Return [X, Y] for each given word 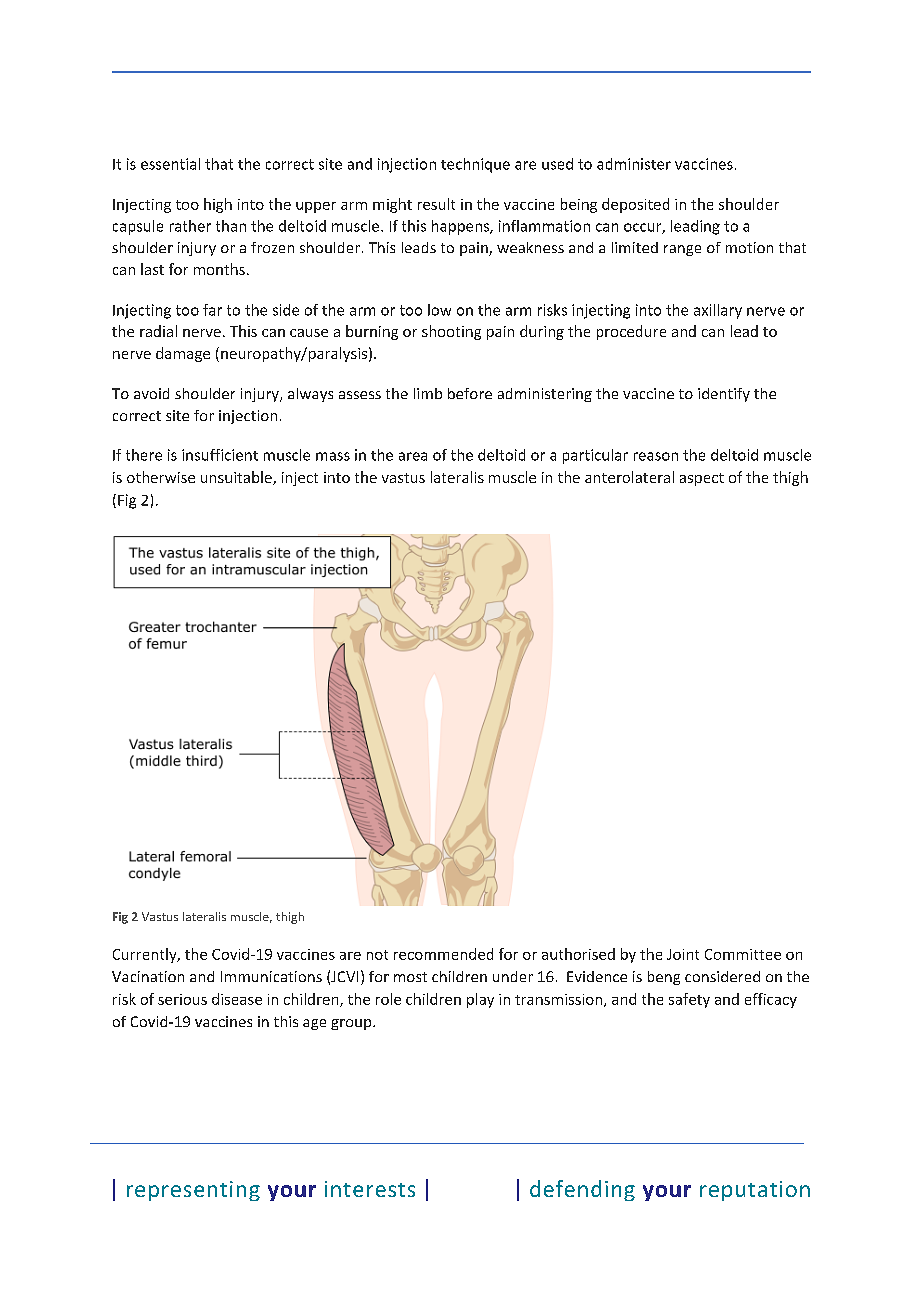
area [413, 456]
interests [370, 1189]
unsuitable [237, 478]
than [231, 226]
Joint [683, 954]
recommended [443, 954]
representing [193, 1191]
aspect [702, 479]
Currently [146, 955]
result [436, 204]
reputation [755, 1191]
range [682, 250]
